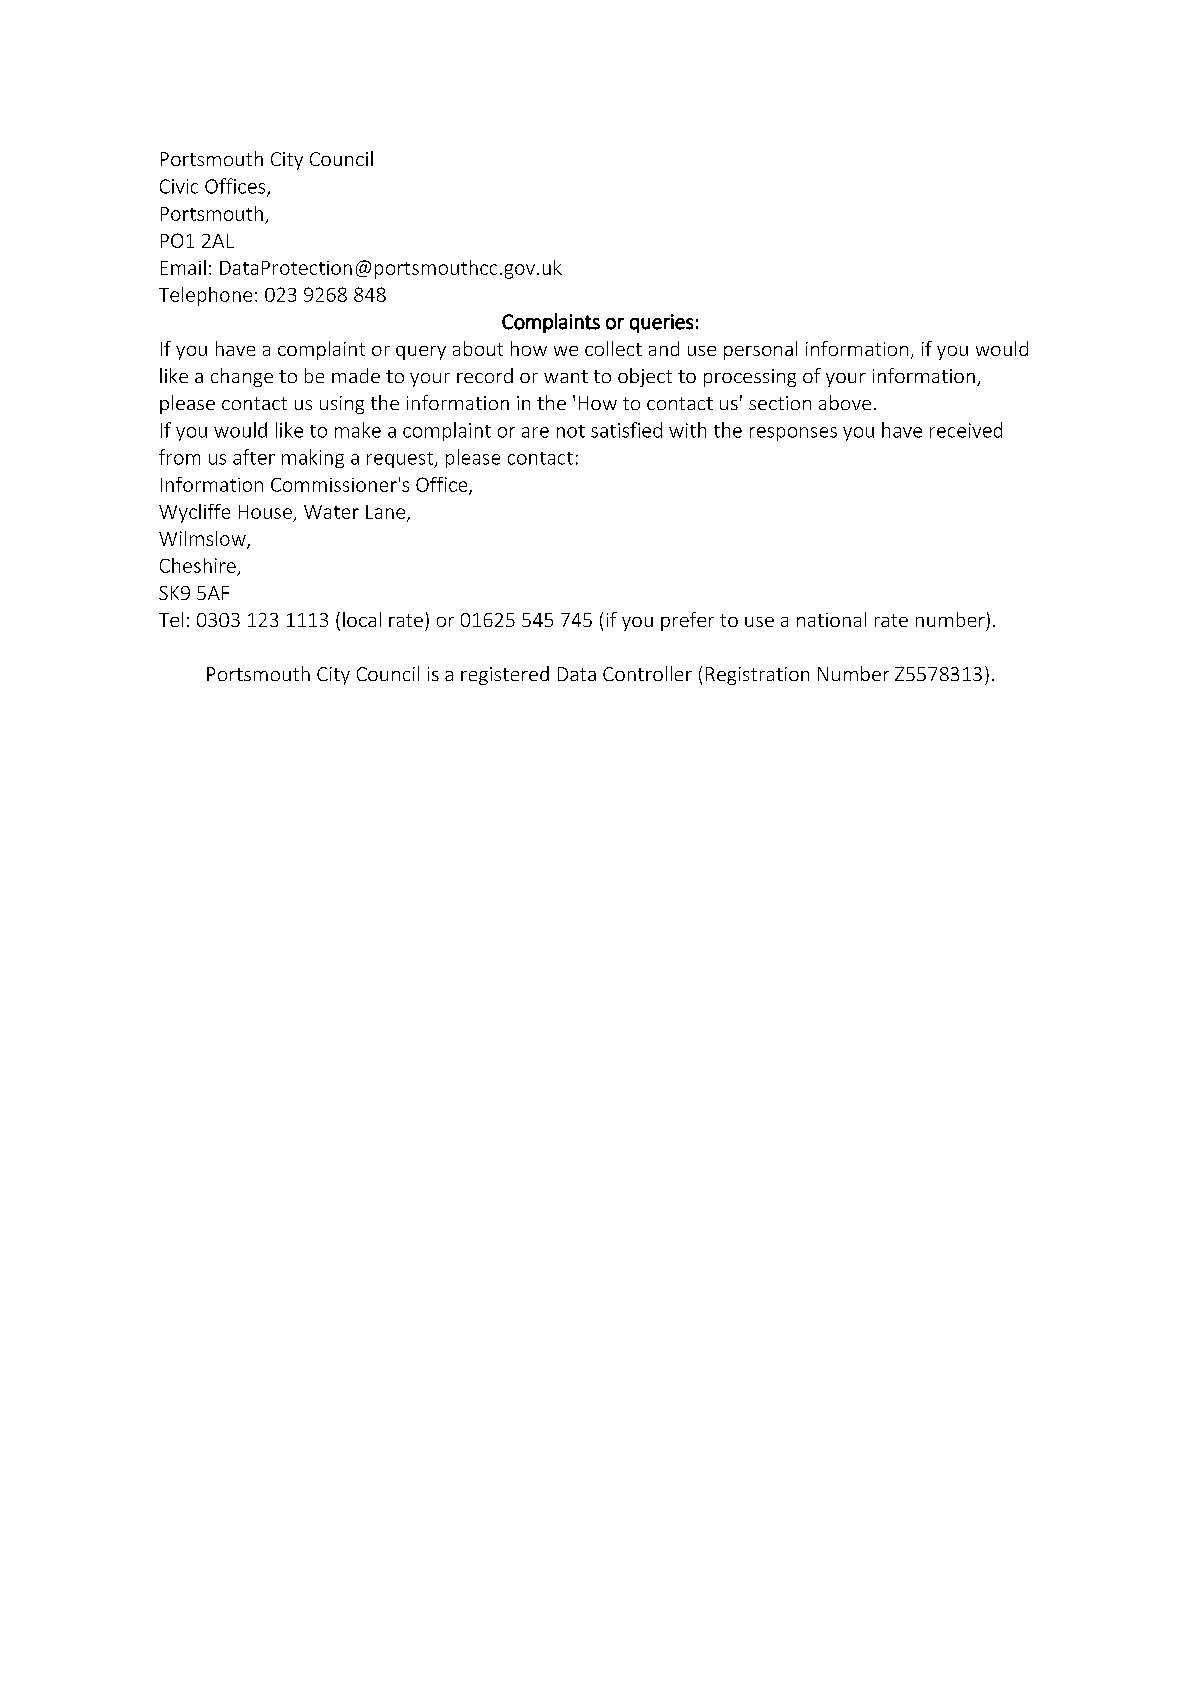  I want to click on Cheshire, so click(198, 565).
